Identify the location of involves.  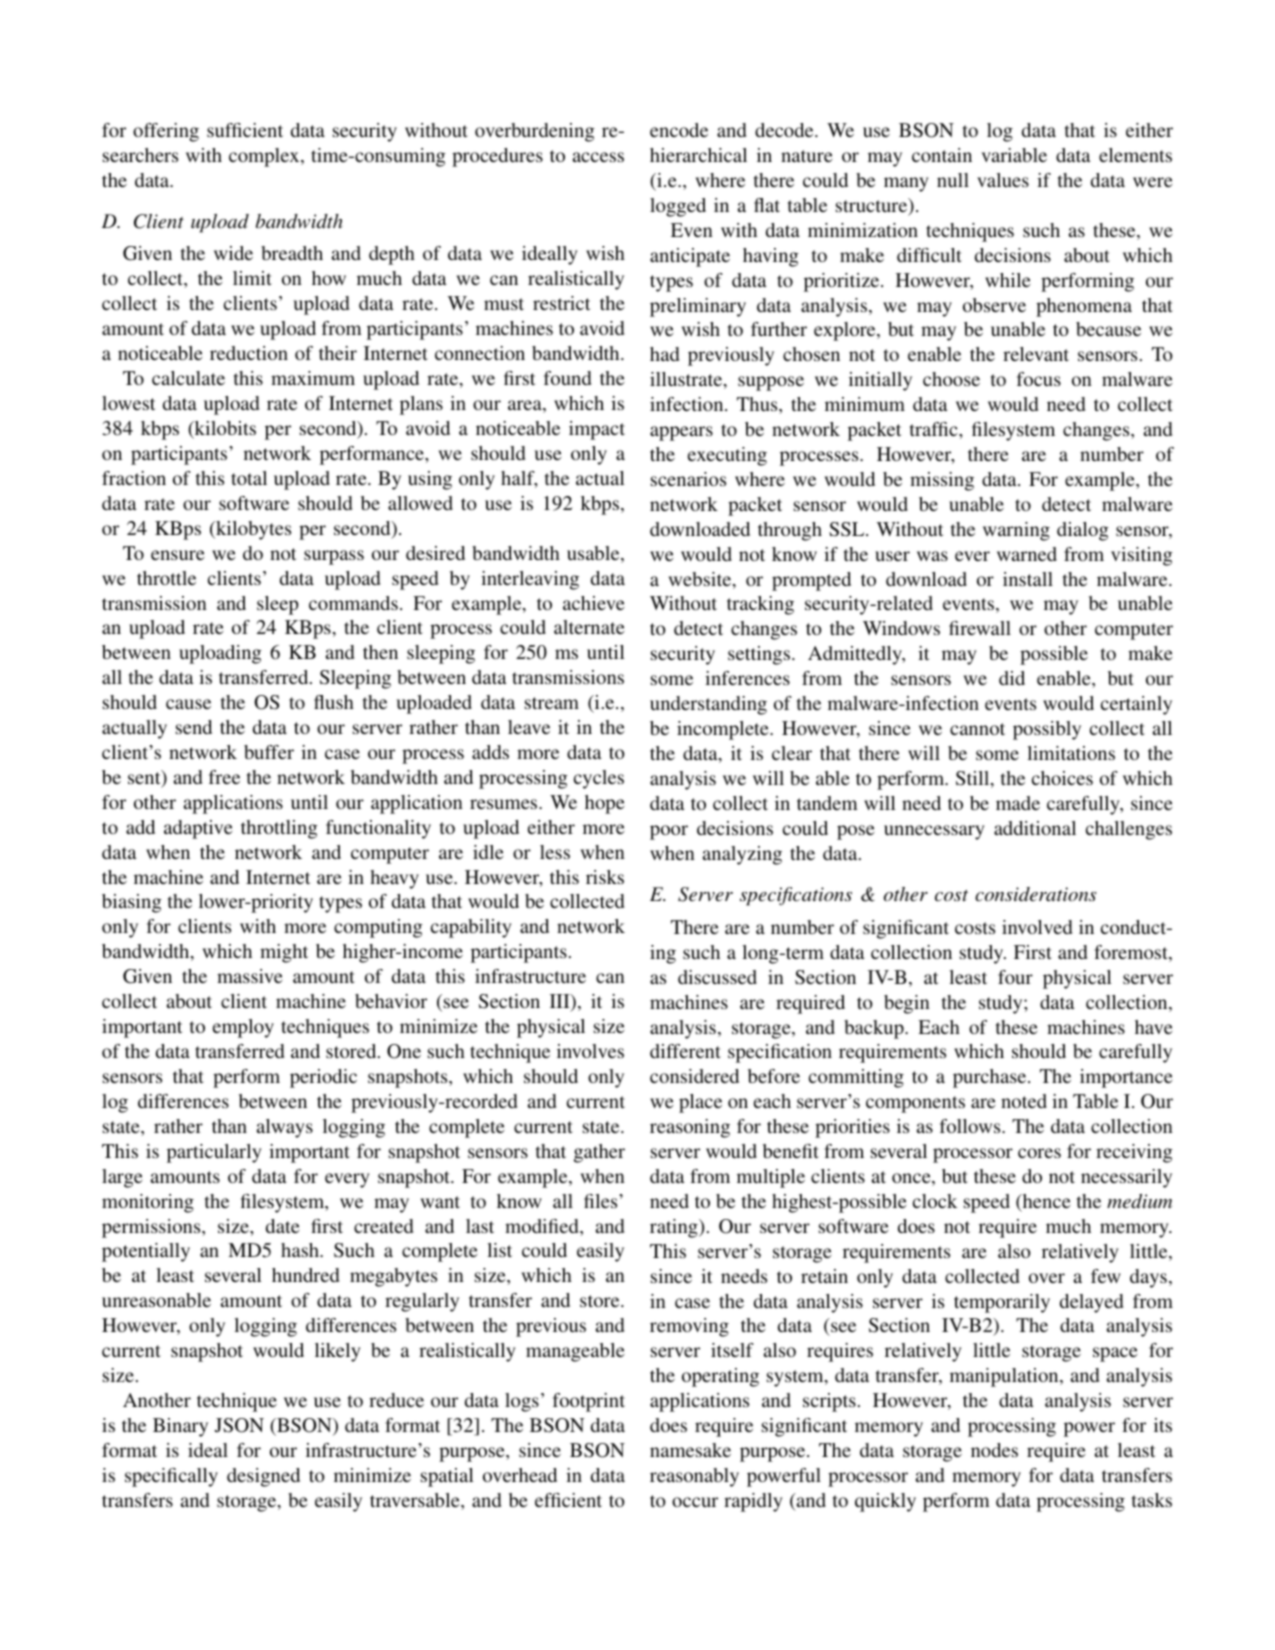
(590, 1051).
